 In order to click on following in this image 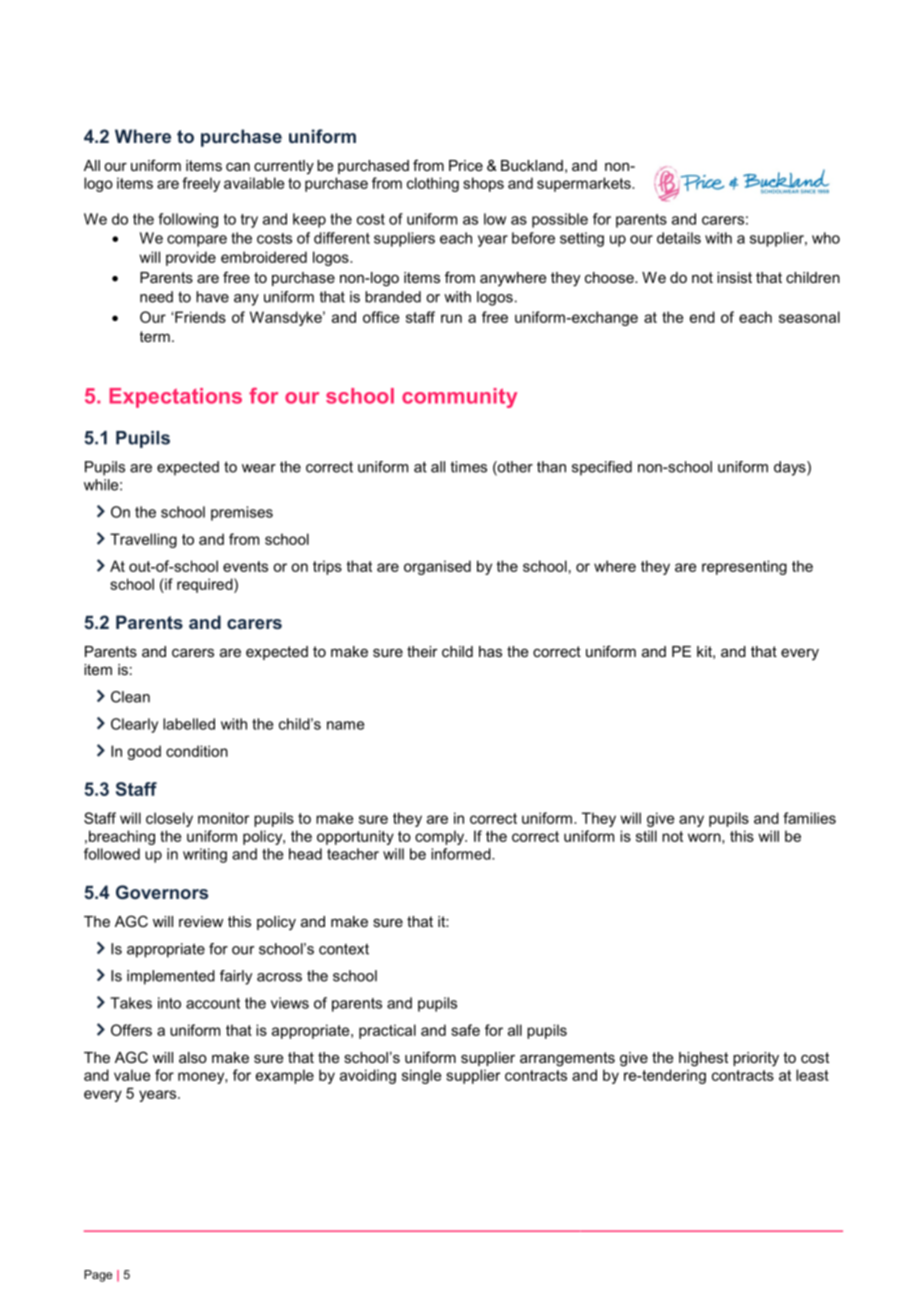, I will do `click(188, 220)`.
